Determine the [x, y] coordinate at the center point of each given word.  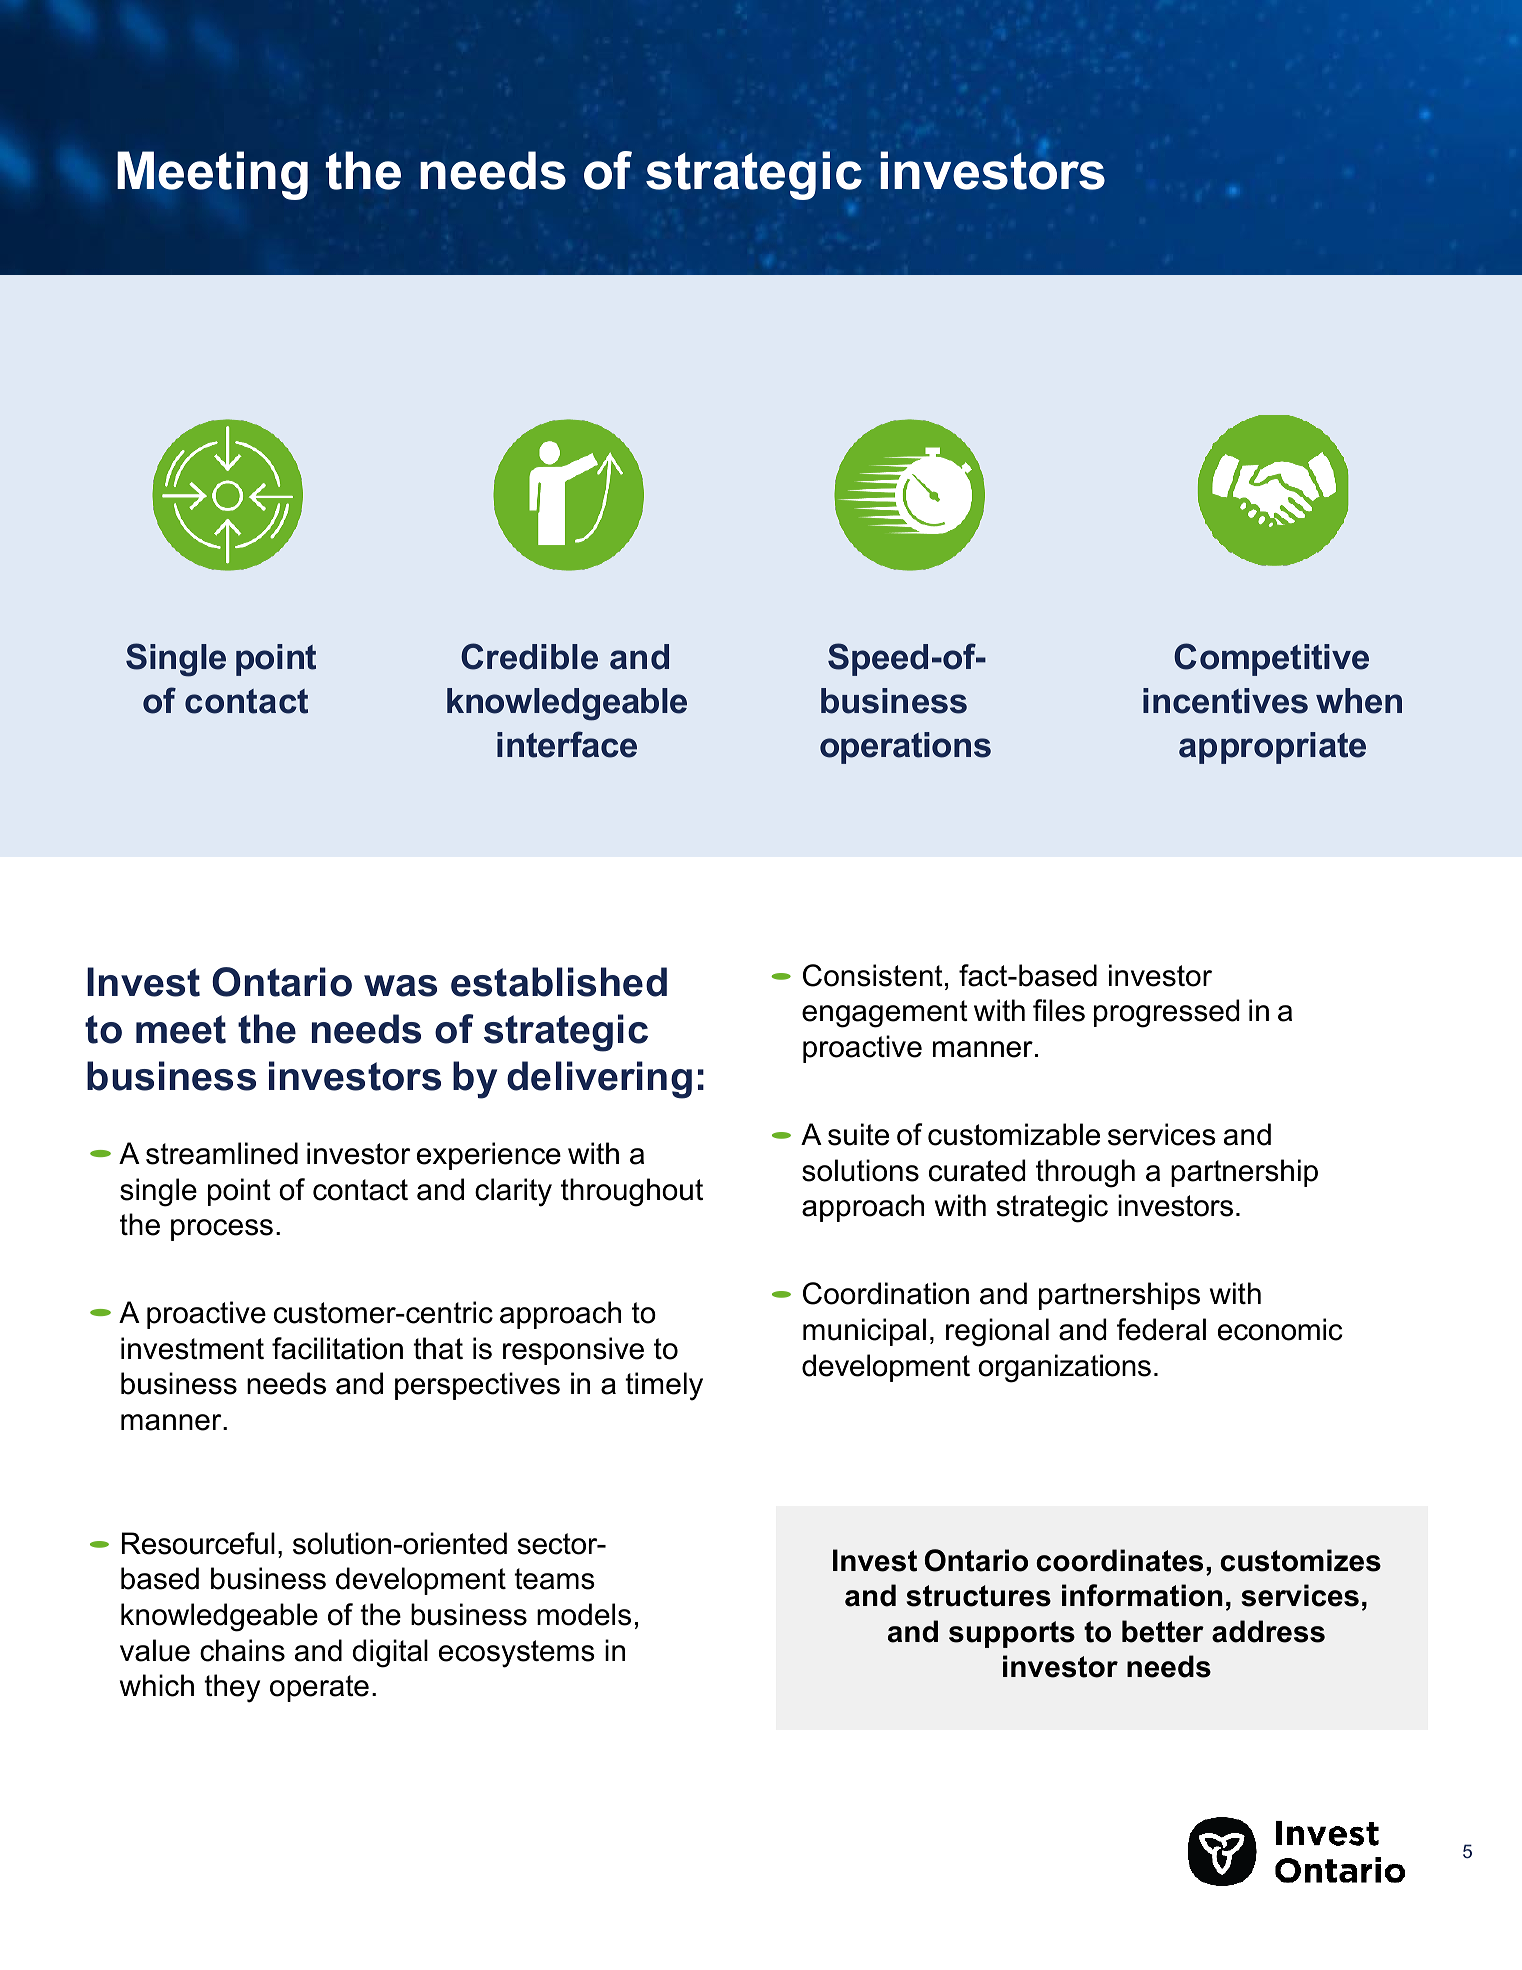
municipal [864, 1332]
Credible [529, 656]
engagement [885, 1014]
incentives [1225, 701]
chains [242, 1650]
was [400, 986]
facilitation [337, 1348]
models [584, 1614]
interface [567, 744]
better [1163, 1631]
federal [1161, 1329]
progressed [1166, 1013]
